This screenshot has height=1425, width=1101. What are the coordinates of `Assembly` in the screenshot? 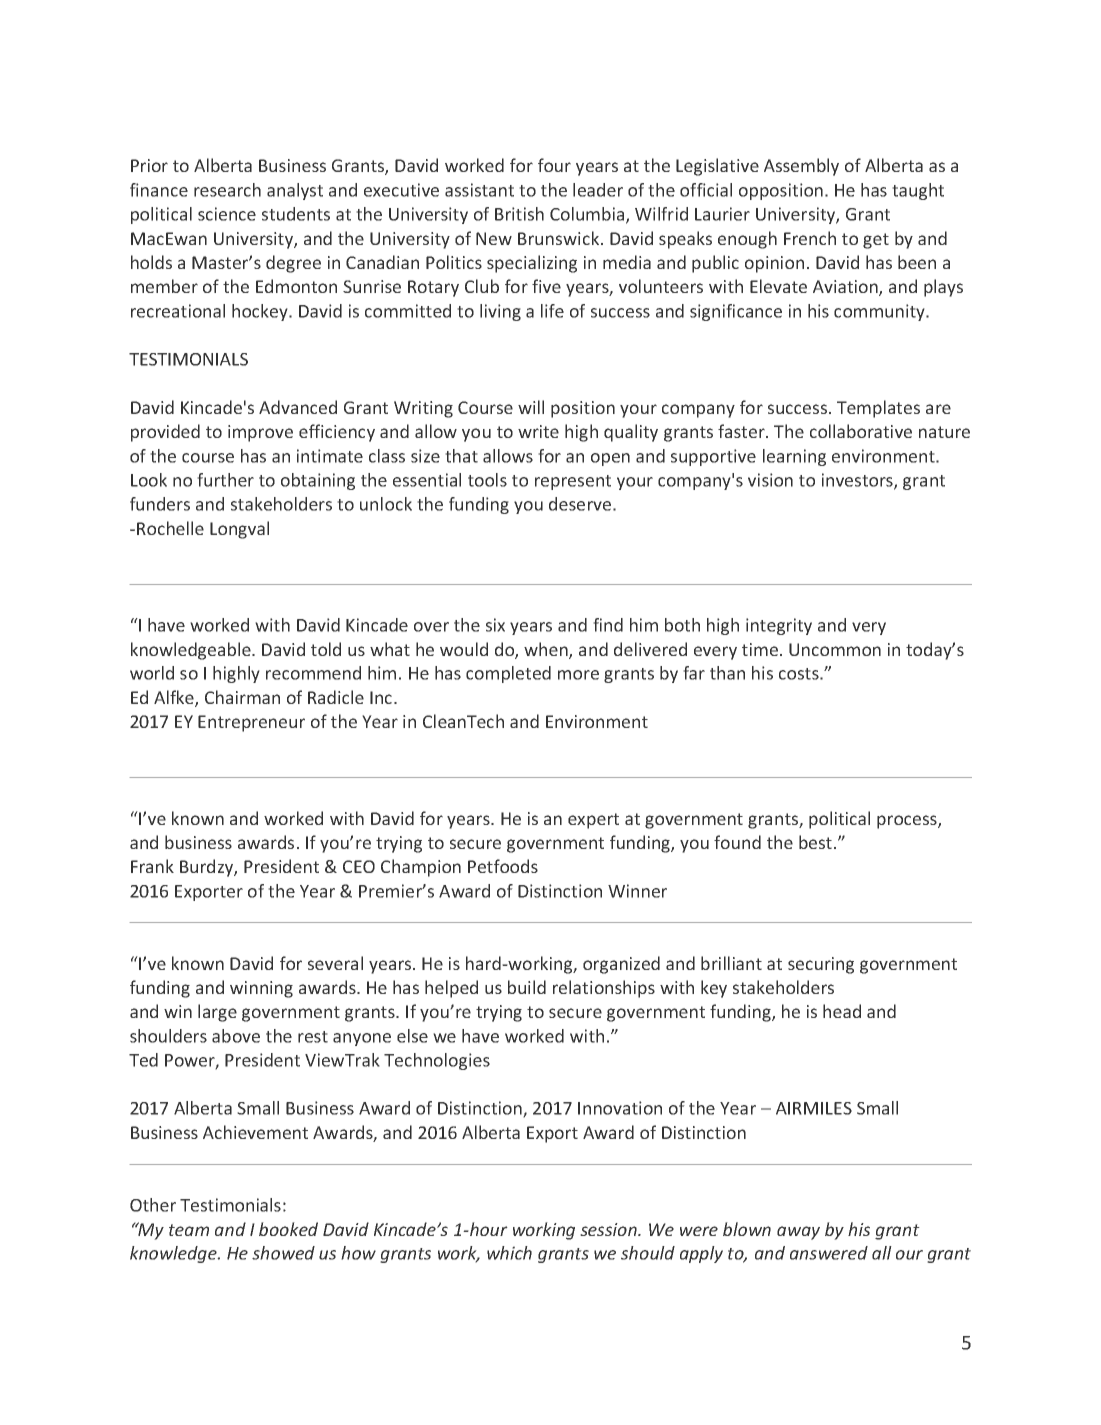 It's located at (801, 167).
